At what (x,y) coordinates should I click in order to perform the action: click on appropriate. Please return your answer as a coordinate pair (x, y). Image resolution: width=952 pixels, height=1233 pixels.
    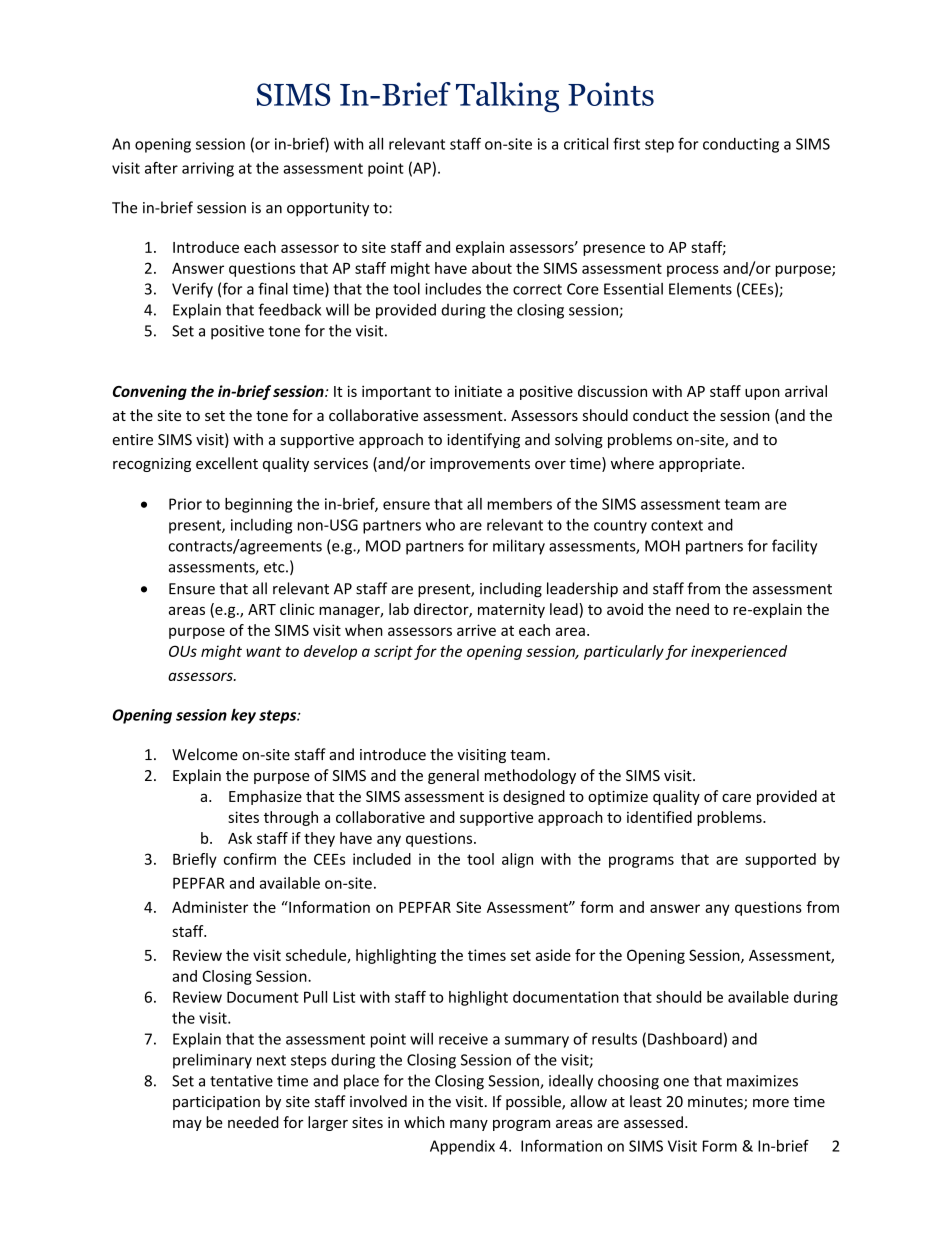
    Looking at the image, I should click on (701, 465).
